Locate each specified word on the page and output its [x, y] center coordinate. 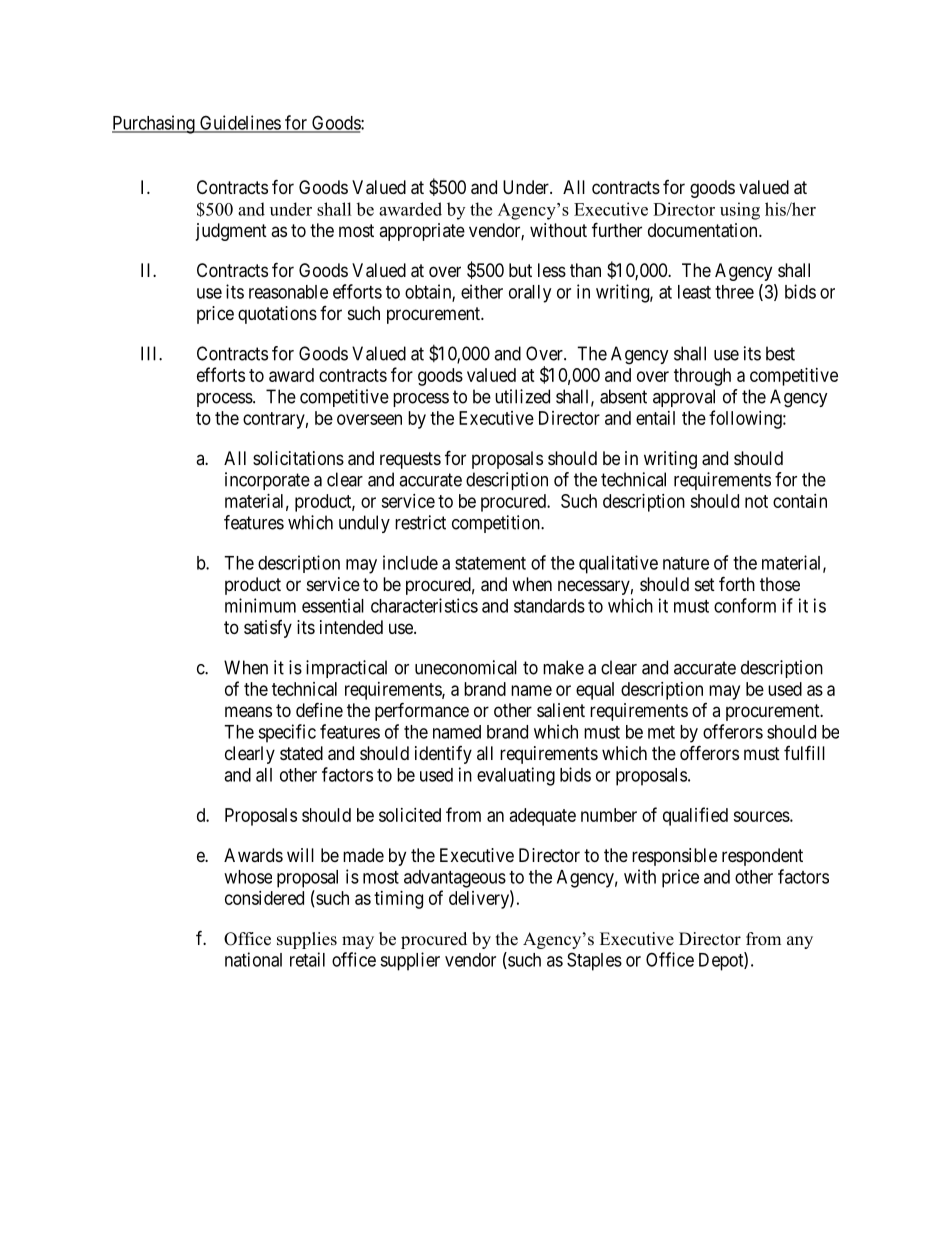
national [253, 959]
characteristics [424, 605]
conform [745, 605]
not [756, 501]
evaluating [516, 776]
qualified [695, 816]
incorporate [267, 481]
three [734, 292]
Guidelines [240, 123]
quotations [277, 315]
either [482, 291]
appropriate [422, 232]
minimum [260, 605]
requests [410, 460]
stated [301, 753]
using [740, 211]
